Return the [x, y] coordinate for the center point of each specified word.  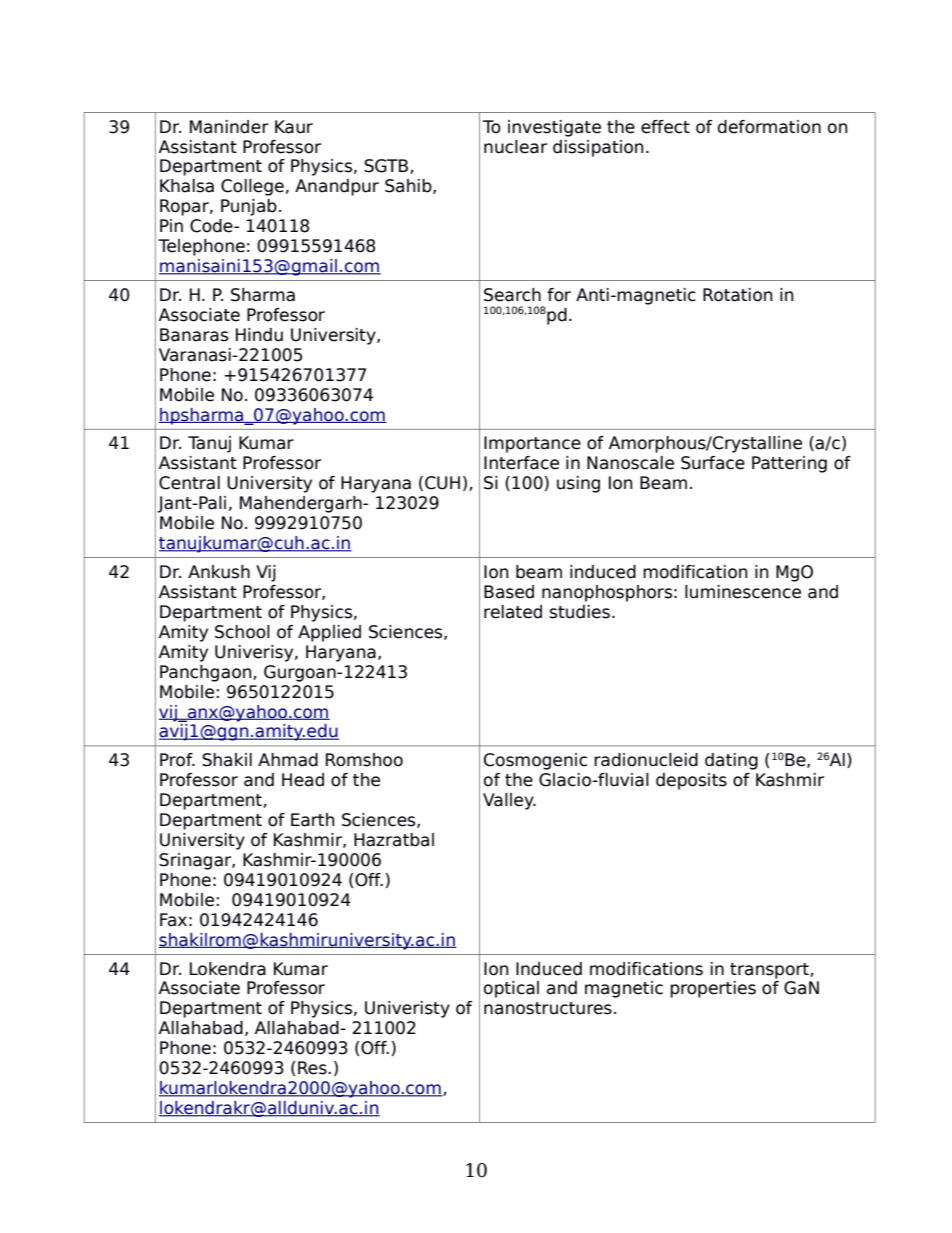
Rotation [737, 295]
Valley [509, 801]
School [242, 632]
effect [665, 127]
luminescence [743, 592]
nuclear [515, 147]
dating [731, 761]
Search [512, 295]
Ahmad [288, 760]
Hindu [259, 335]
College [252, 187]
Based [509, 592]
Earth [312, 820]
